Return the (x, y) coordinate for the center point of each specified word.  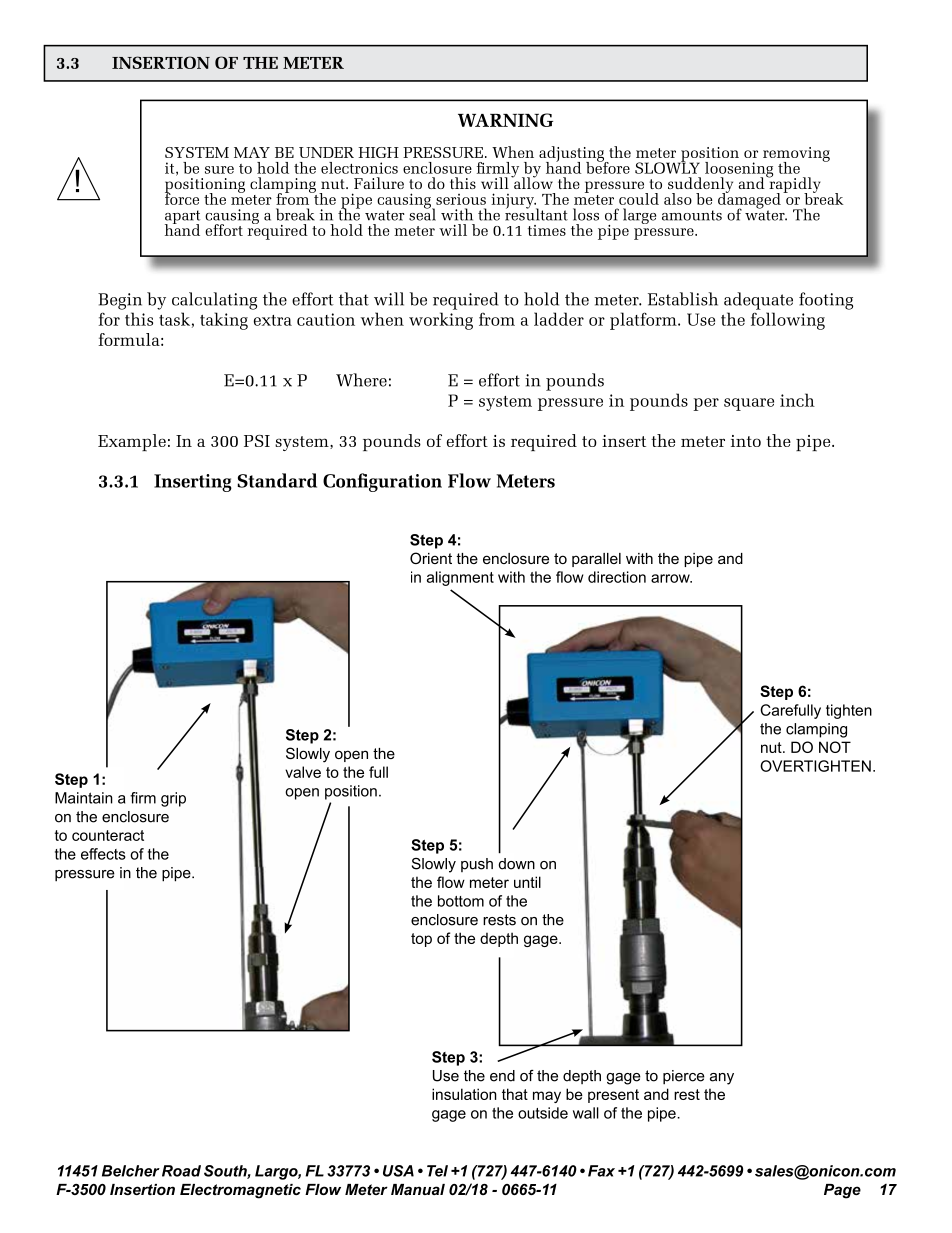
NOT (835, 747)
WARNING (505, 120)
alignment (460, 578)
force (182, 198)
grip (173, 799)
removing (796, 155)
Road (181, 1171)
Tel (437, 1171)
